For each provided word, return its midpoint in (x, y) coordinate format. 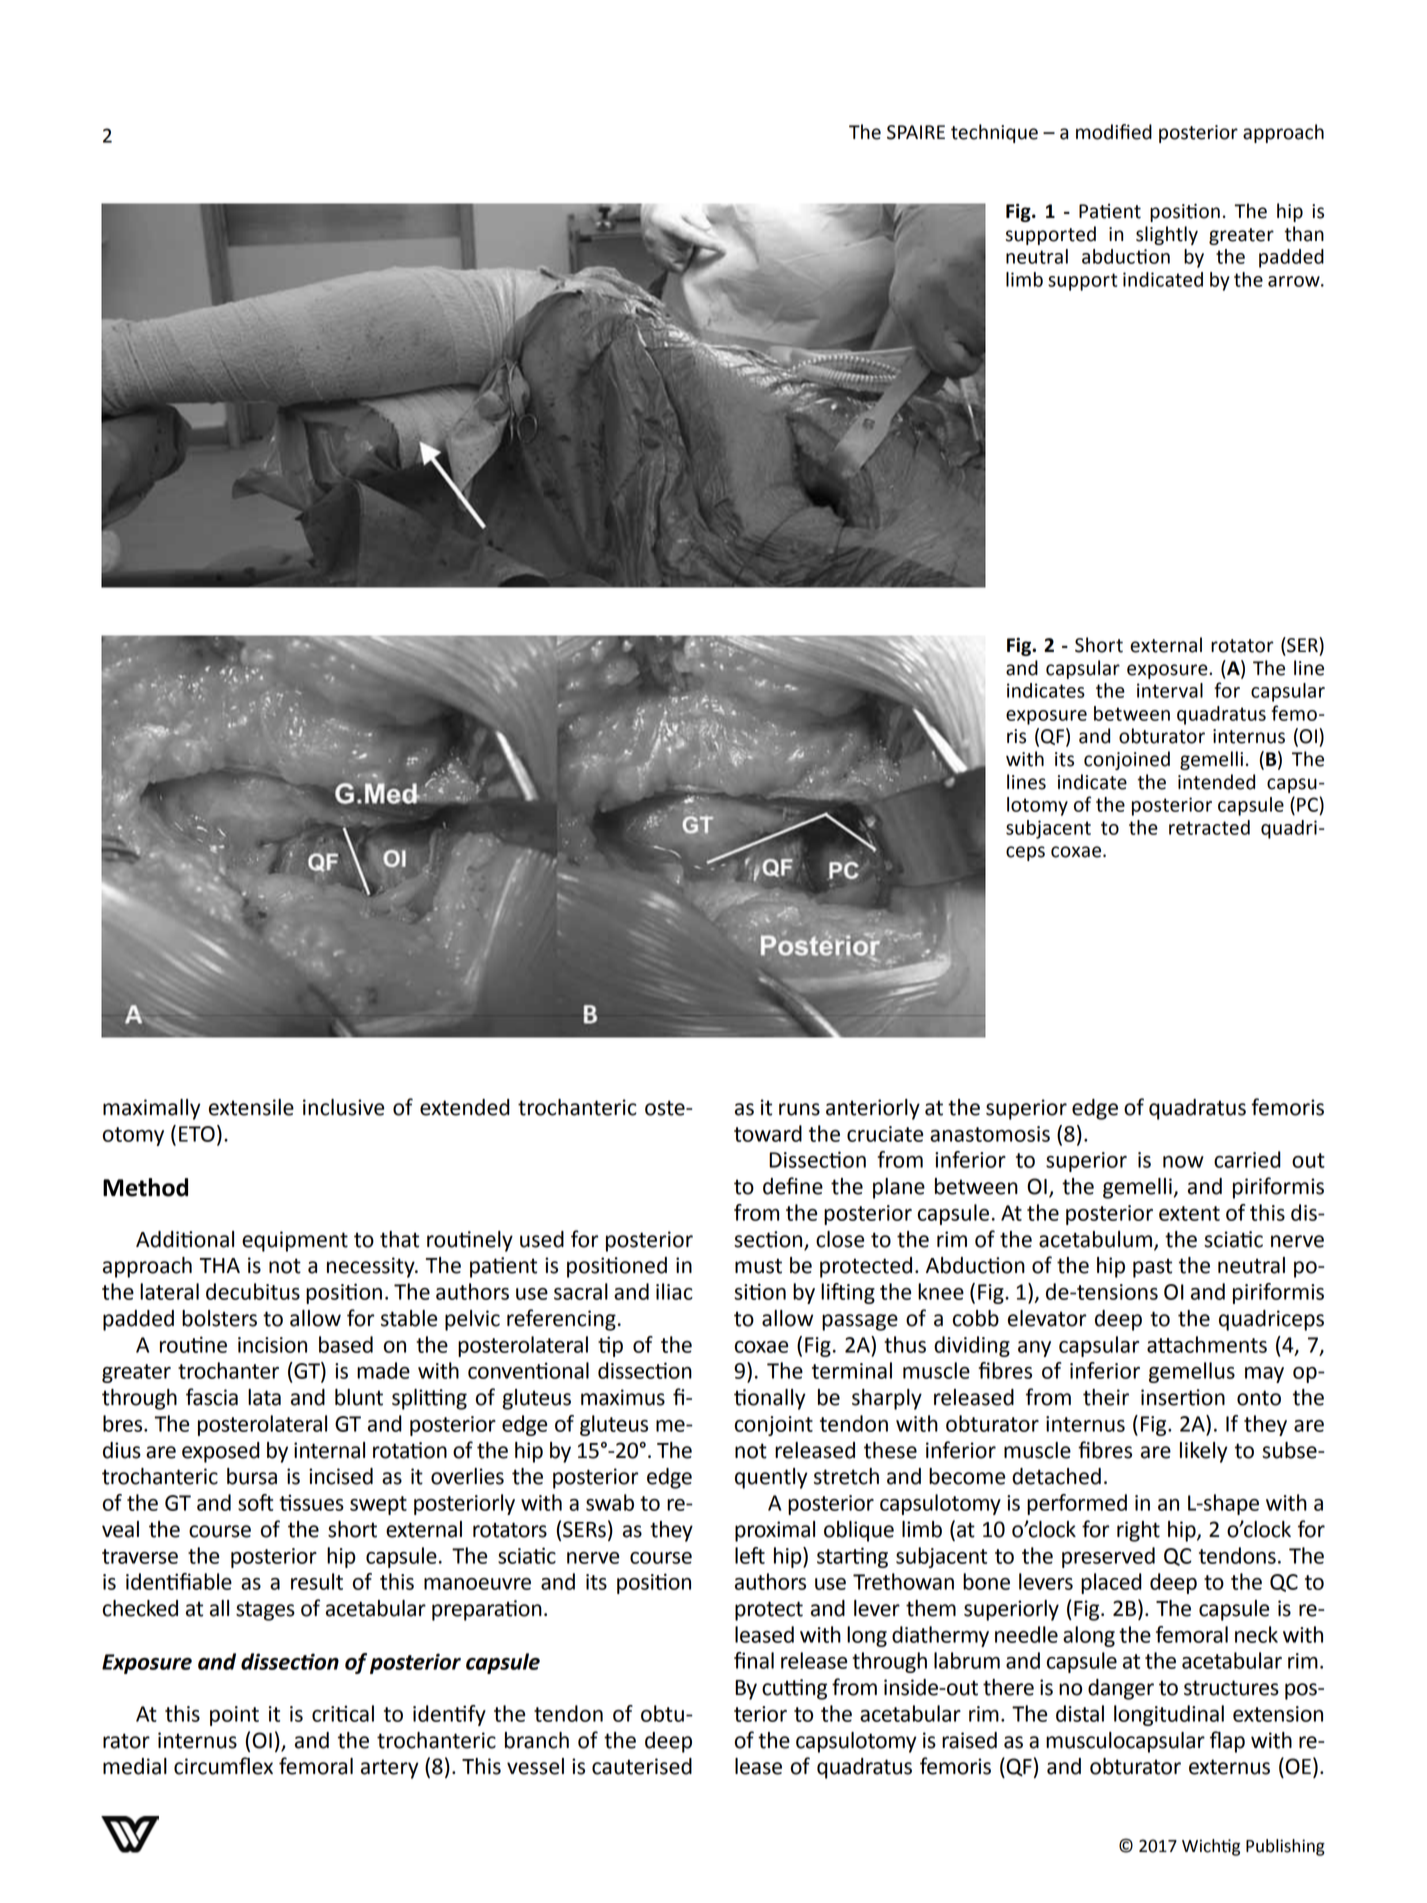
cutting (794, 1689)
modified (1114, 132)
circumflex (223, 1766)
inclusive (343, 1107)
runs (799, 1109)
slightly (1167, 235)
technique (994, 133)
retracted (1209, 827)
